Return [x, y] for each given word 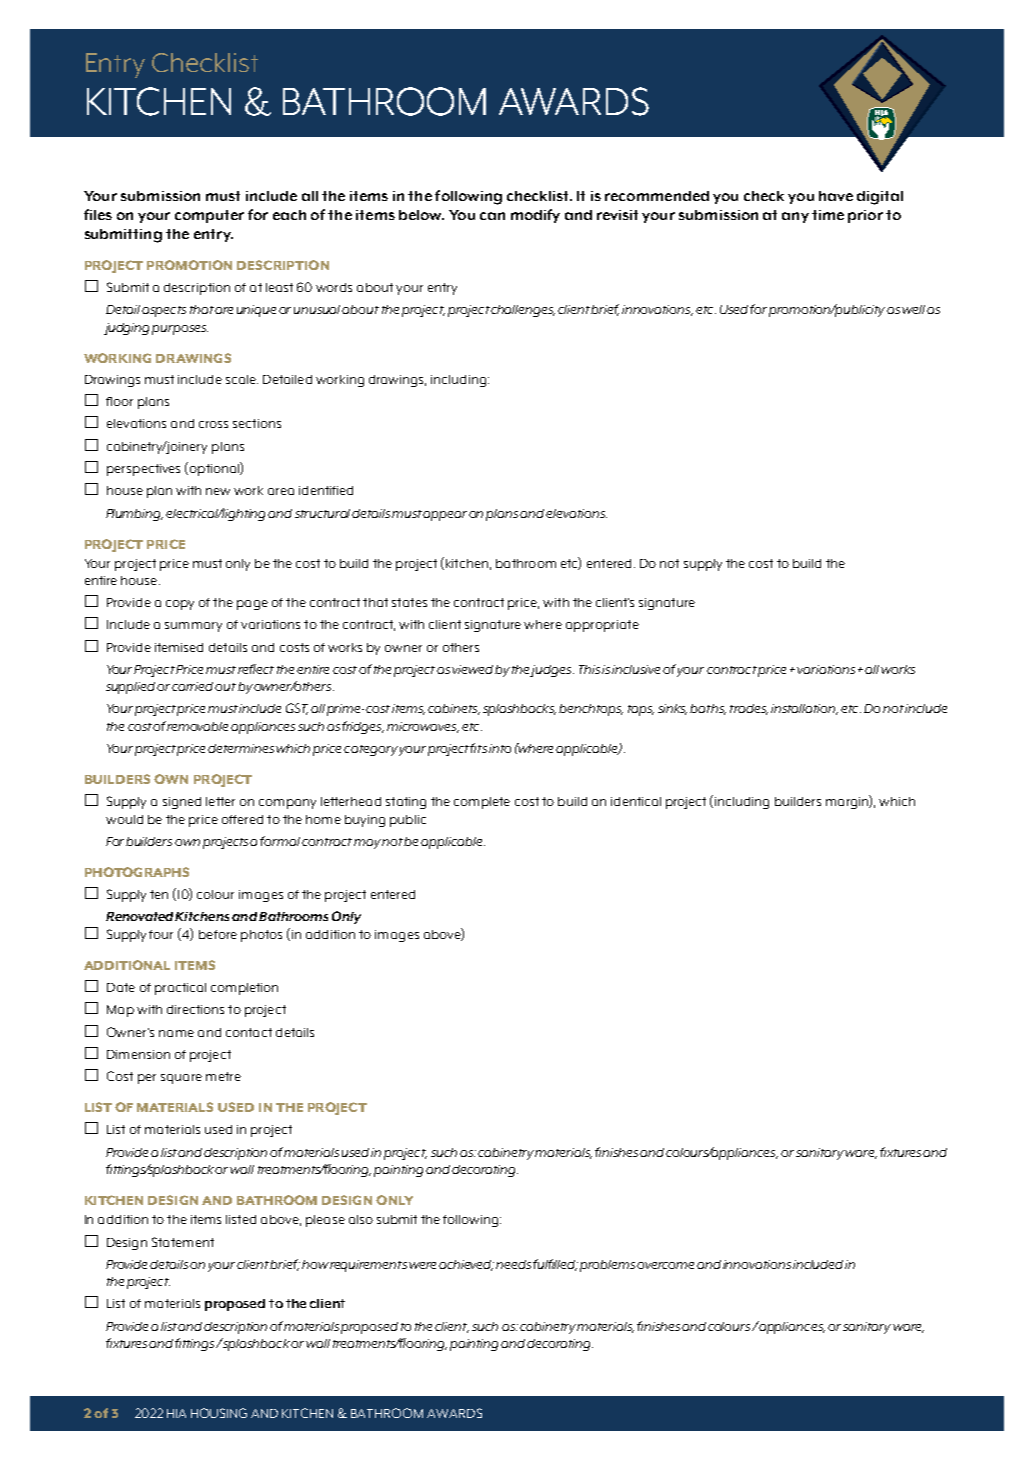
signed [182, 803]
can [492, 216]
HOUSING [219, 1413]
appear [445, 516]
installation [804, 709]
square [181, 1079]
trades [749, 709]
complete [482, 803]
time [828, 215]
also [361, 1219]
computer [209, 216]
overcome [665, 1265]
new [218, 491]
